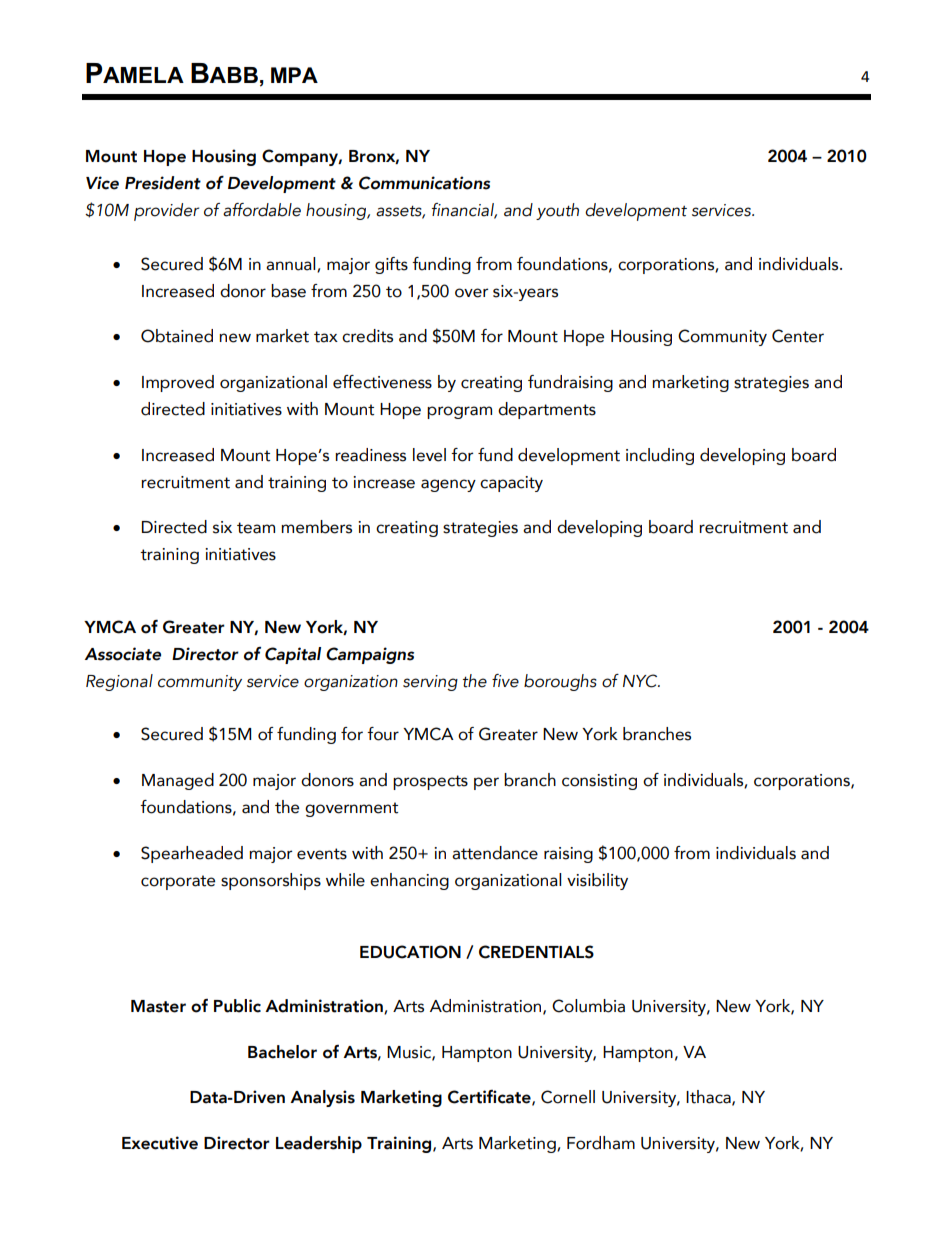  I want to click on Executive, so click(160, 1143).
